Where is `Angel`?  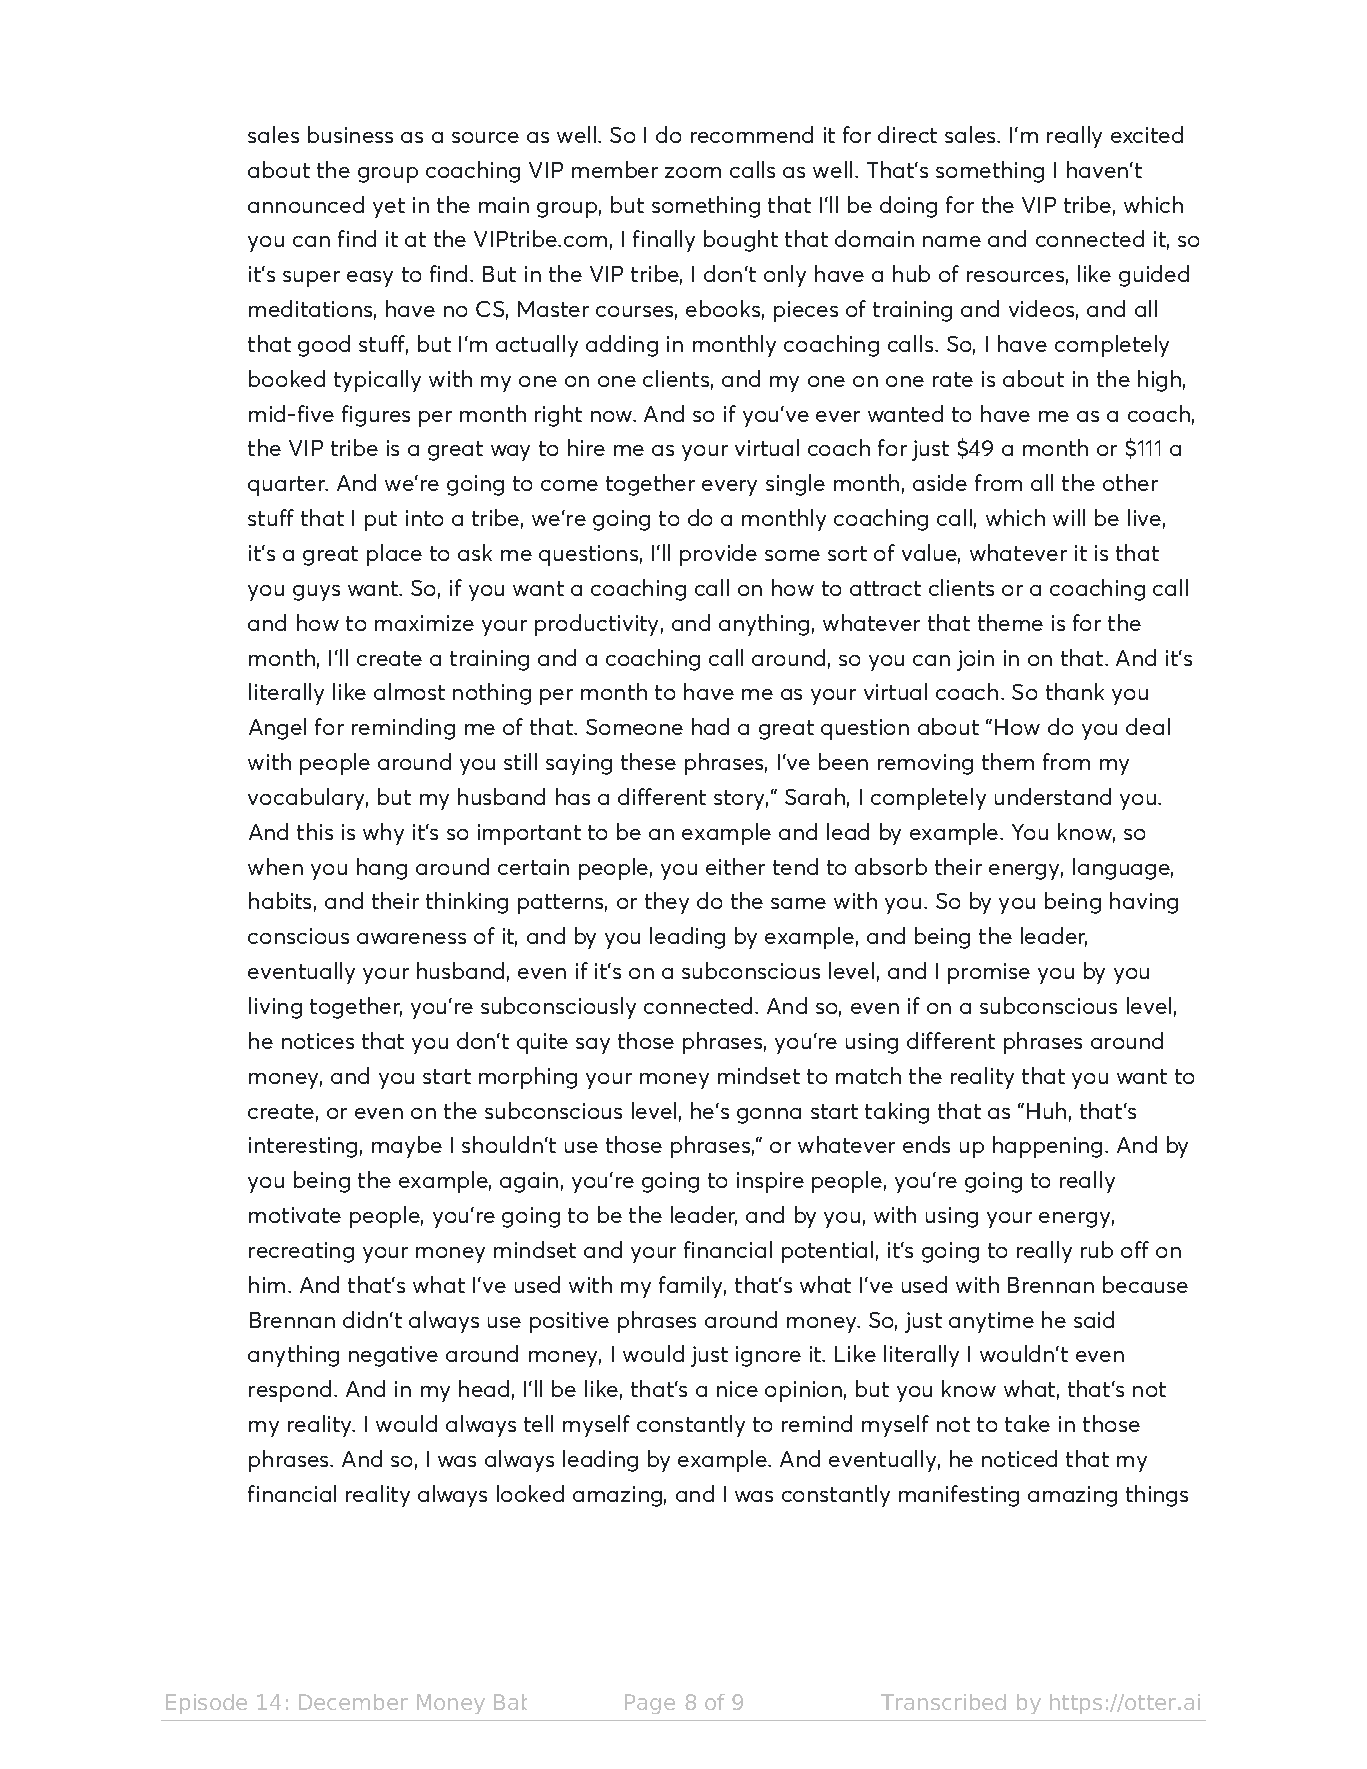
Angel is located at coordinates (277, 729).
